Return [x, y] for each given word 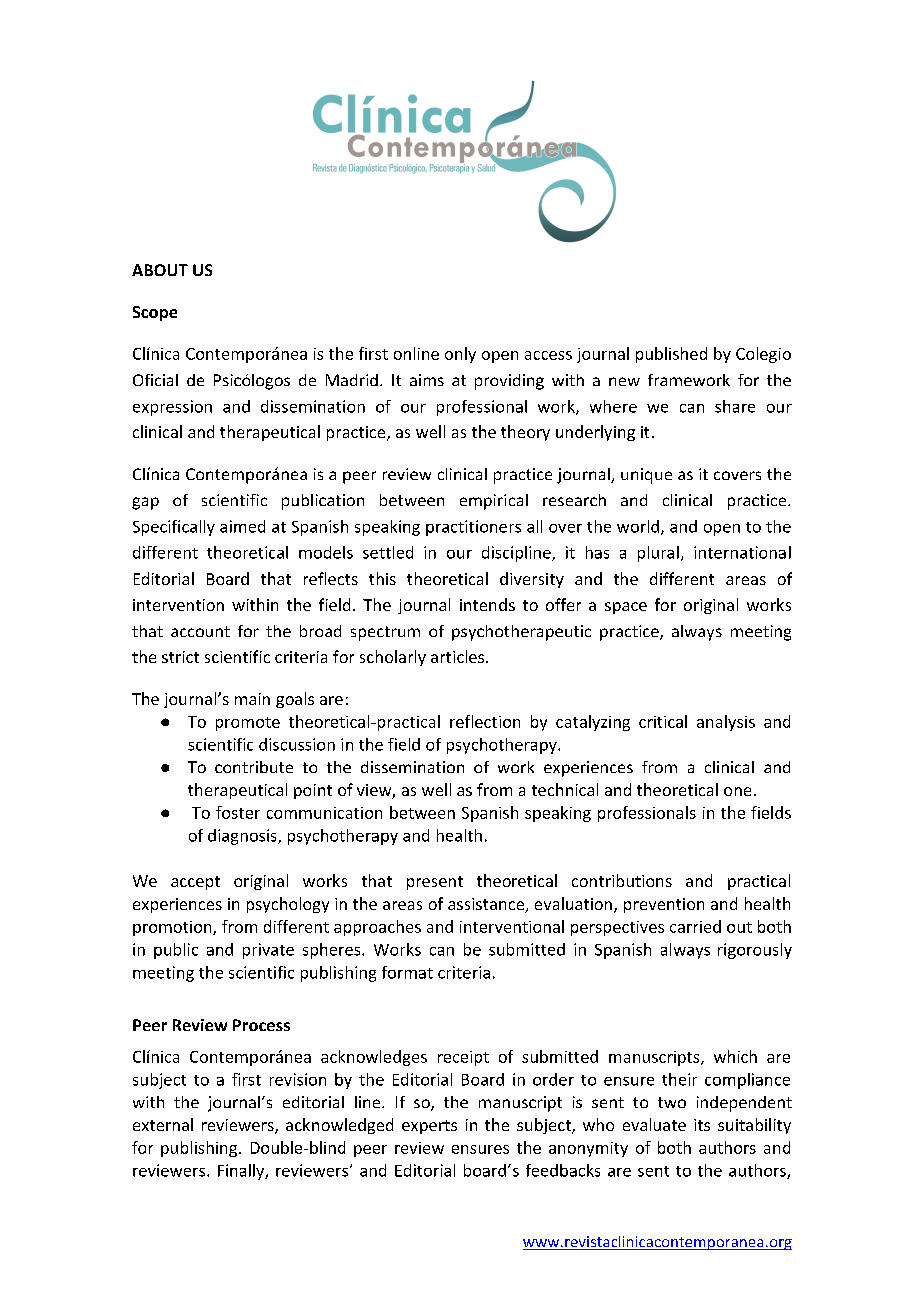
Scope [155, 313]
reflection [485, 721]
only [460, 355]
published [671, 355]
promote [248, 724]
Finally [242, 1172]
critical [663, 721]
